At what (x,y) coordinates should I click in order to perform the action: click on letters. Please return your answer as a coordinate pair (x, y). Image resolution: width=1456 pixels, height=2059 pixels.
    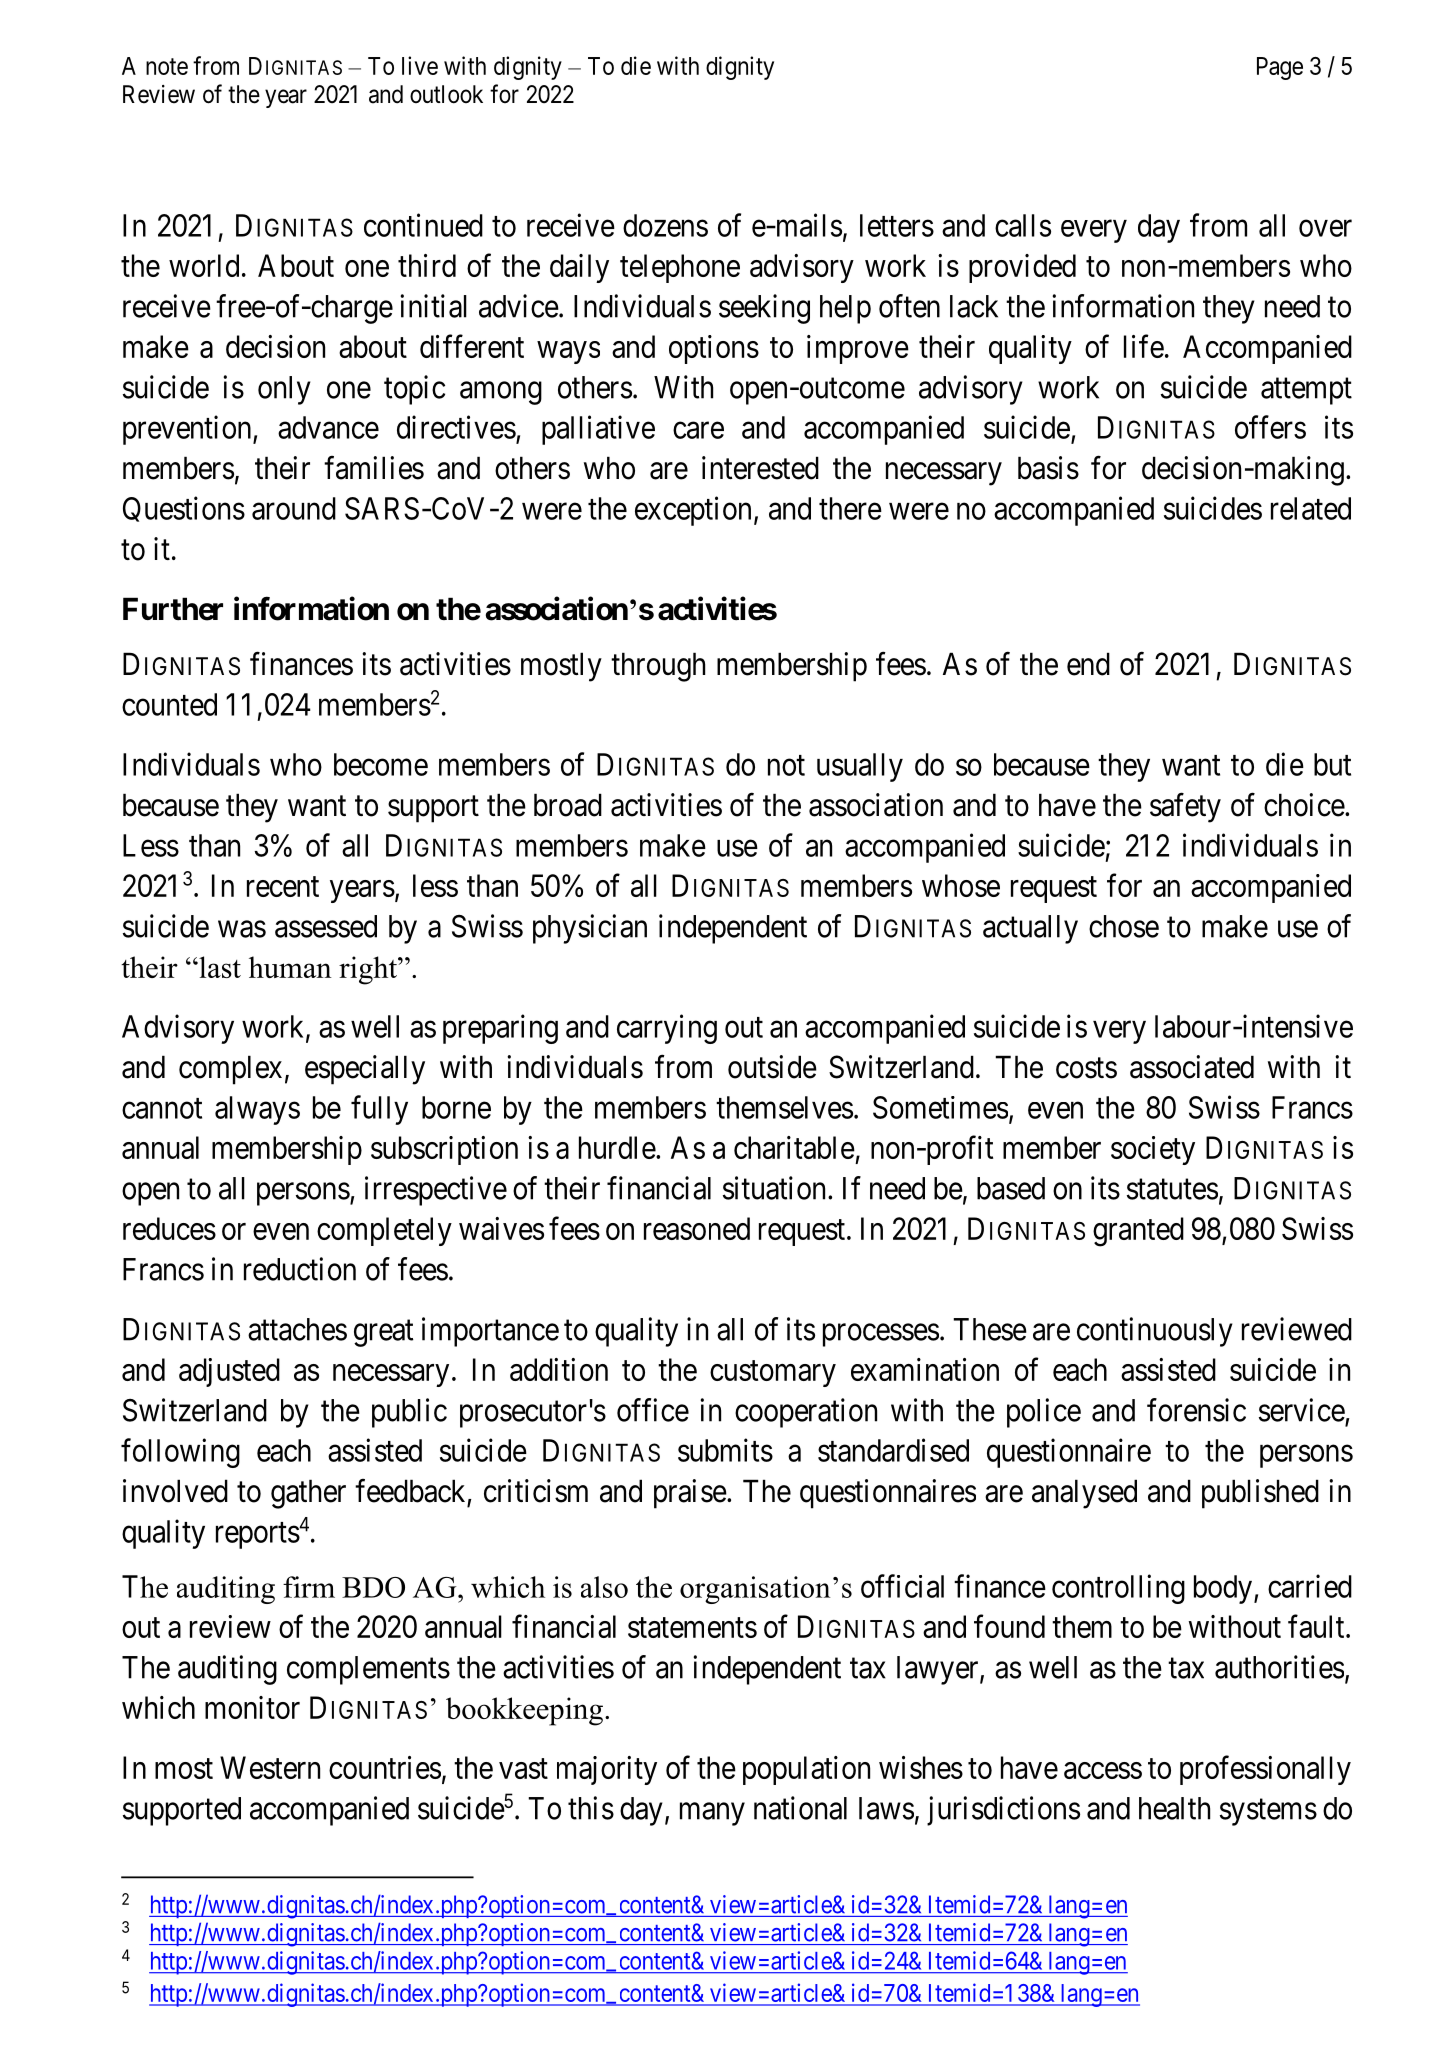
    Looking at the image, I should click on (897, 225).
